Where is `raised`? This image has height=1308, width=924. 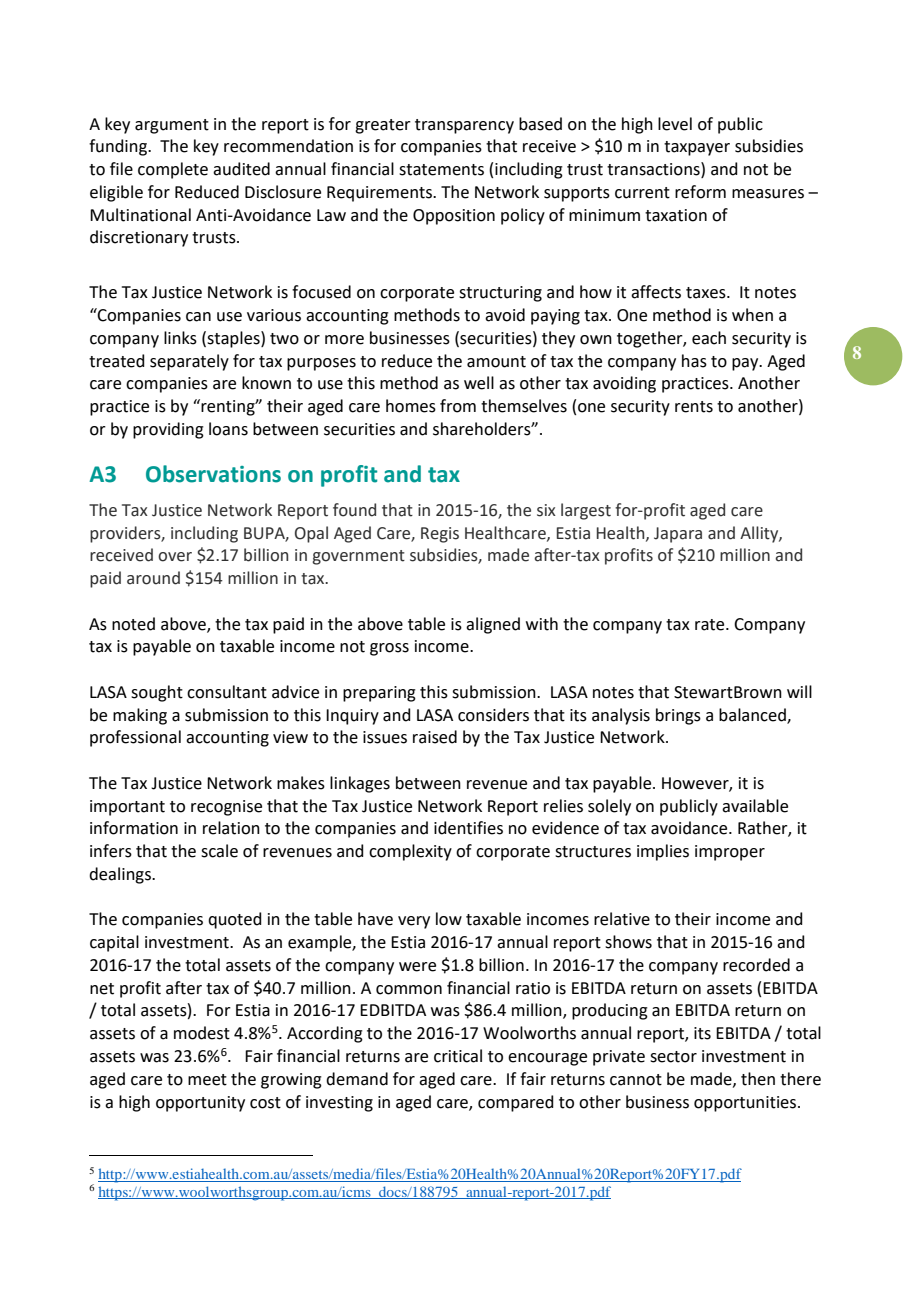
raised is located at coordinates (435, 737).
